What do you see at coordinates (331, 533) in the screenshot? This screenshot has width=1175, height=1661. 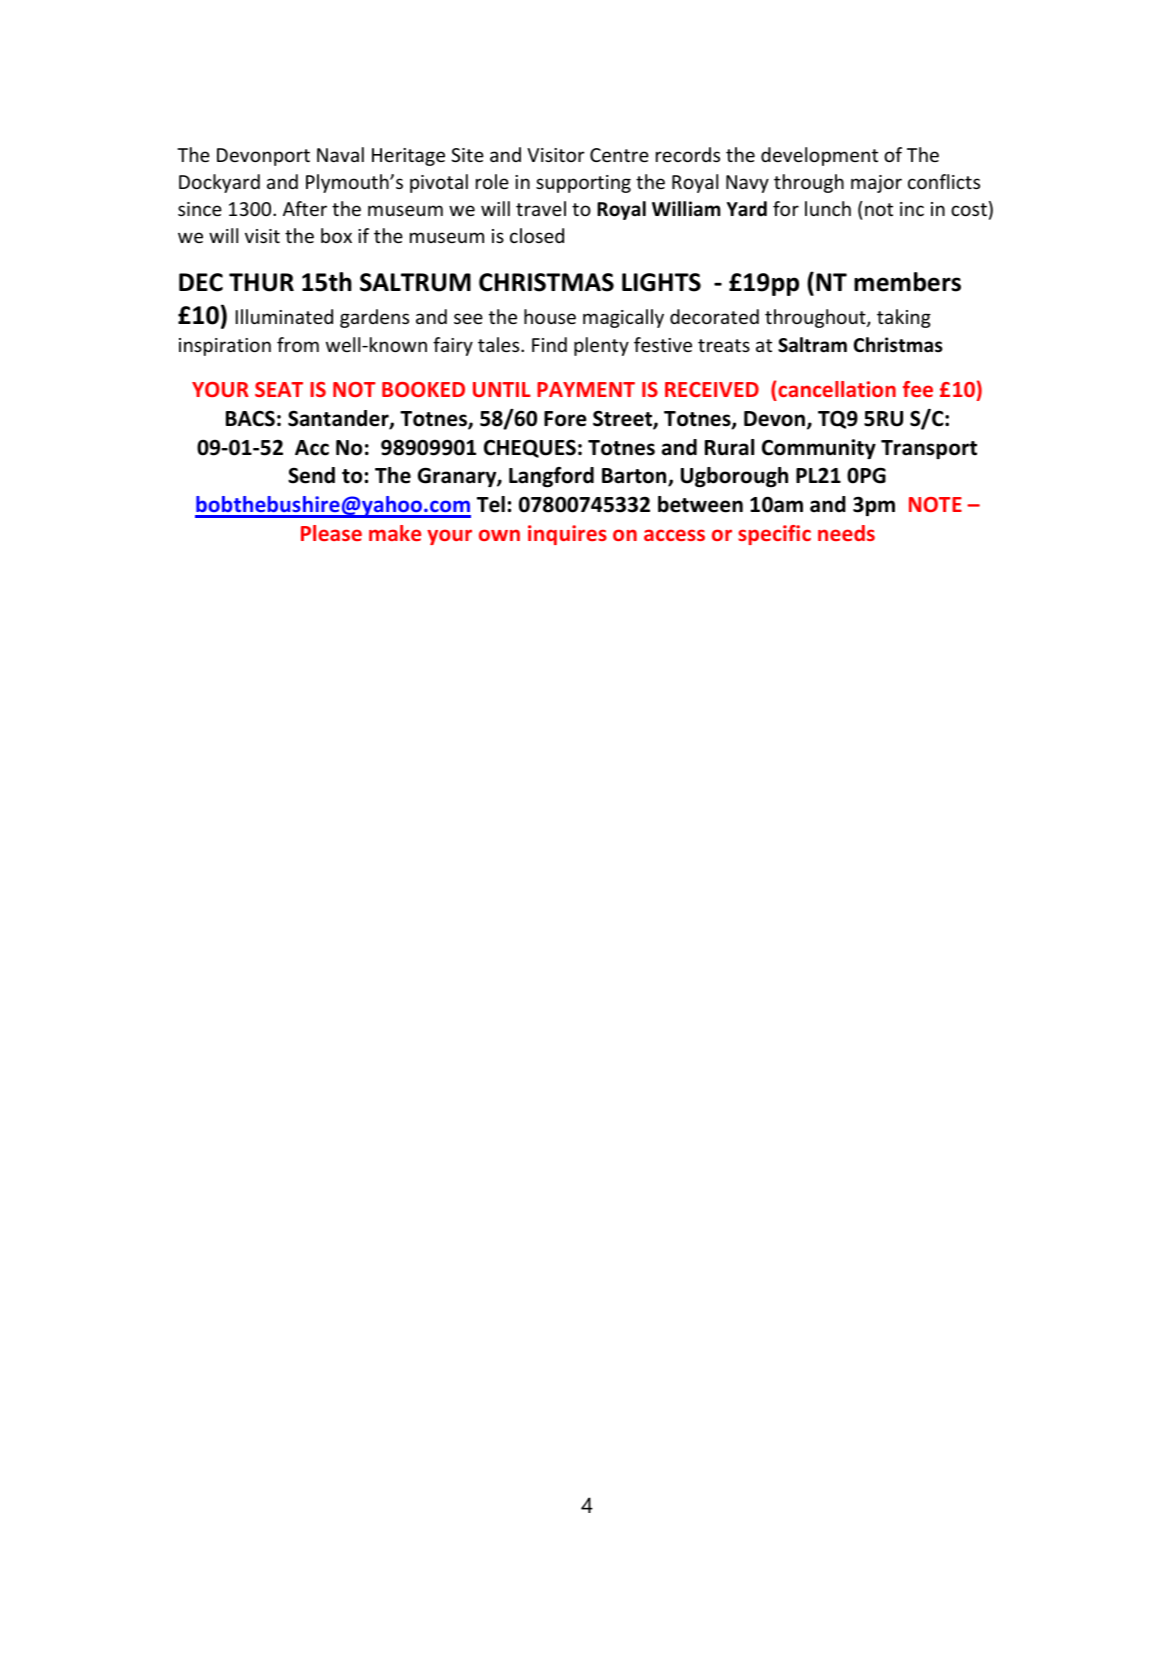 I see `Please` at bounding box center [331, 533].
